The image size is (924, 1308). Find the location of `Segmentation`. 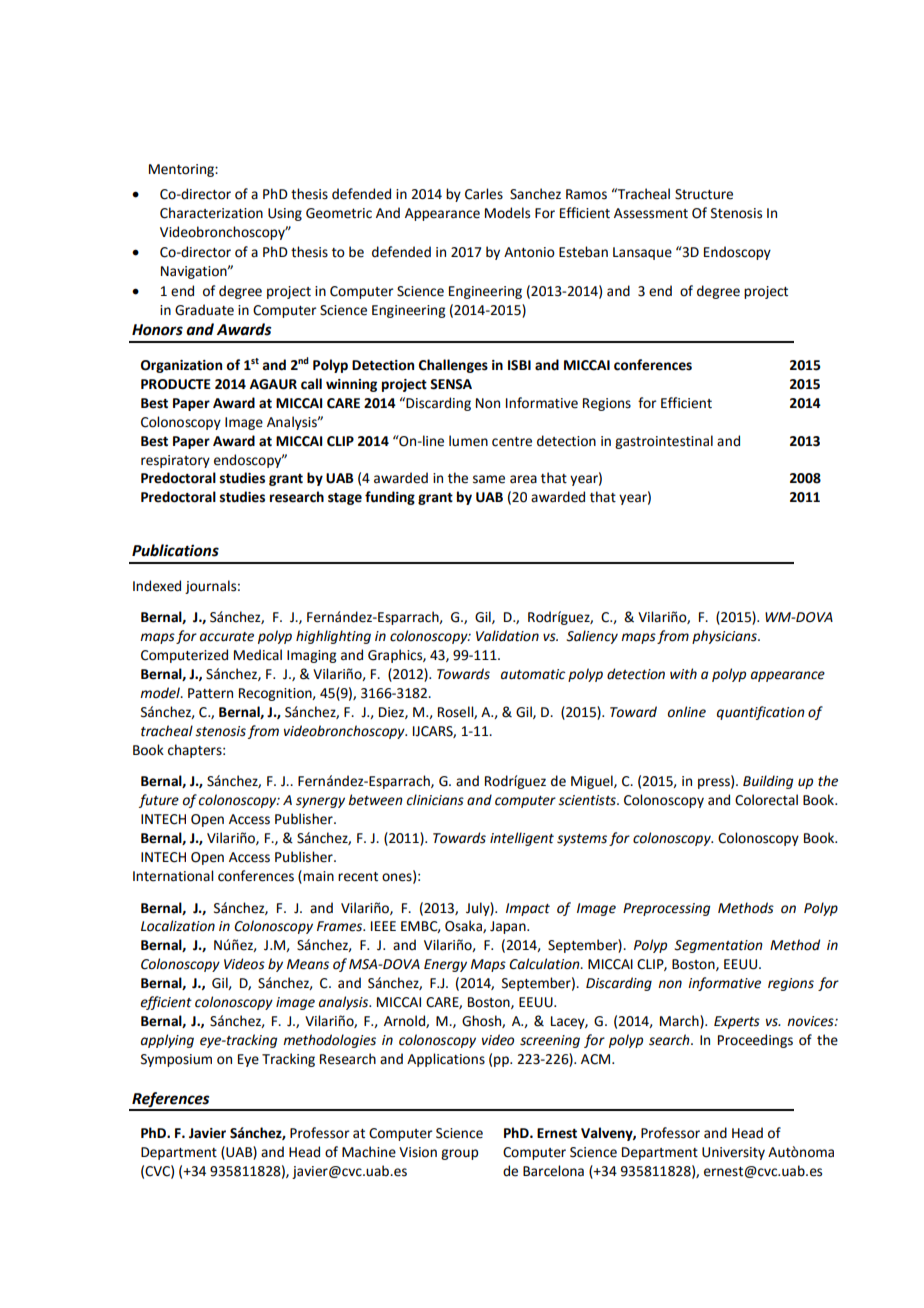

Segmentation is located at coordinates (718, 946).
